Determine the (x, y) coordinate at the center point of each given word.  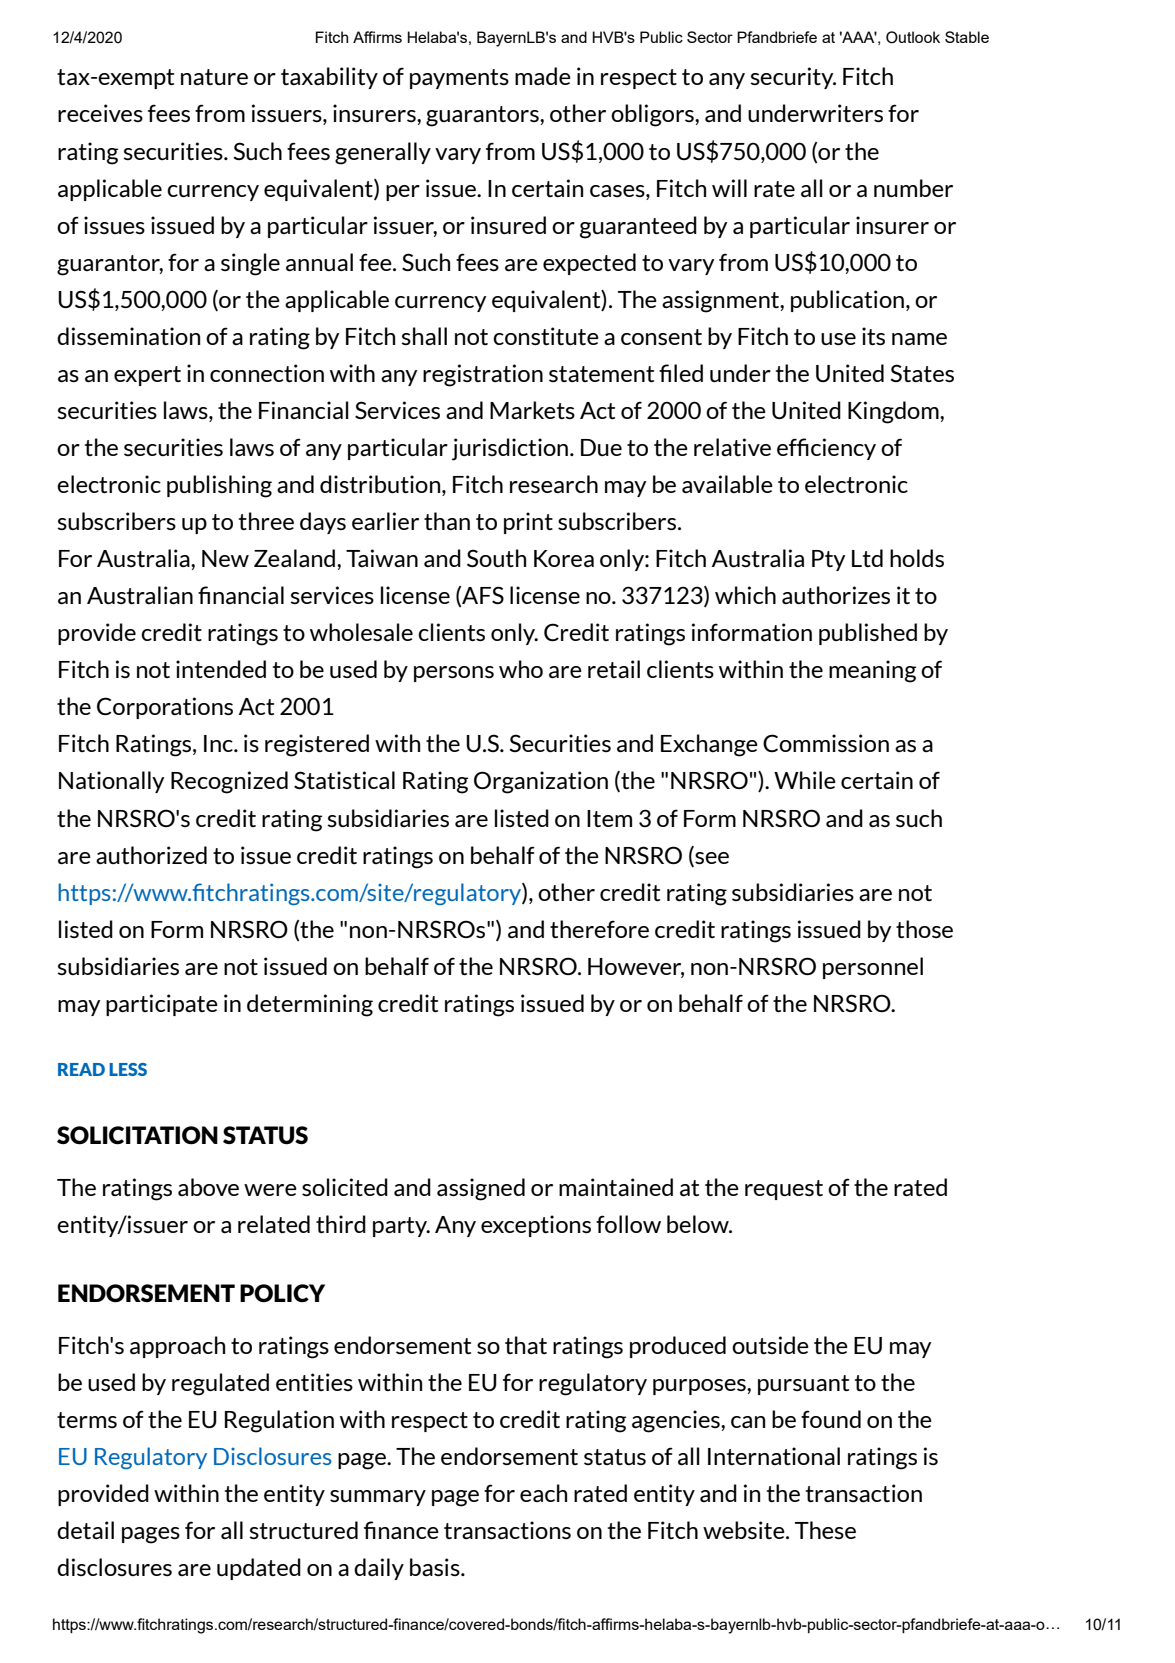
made (543, 76)
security (793, 78)
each (543, 1493)
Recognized (229, 782)
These (825, 1530)
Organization (541, 782)
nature (214, 77)
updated (259, 1569)
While (805, 780)
